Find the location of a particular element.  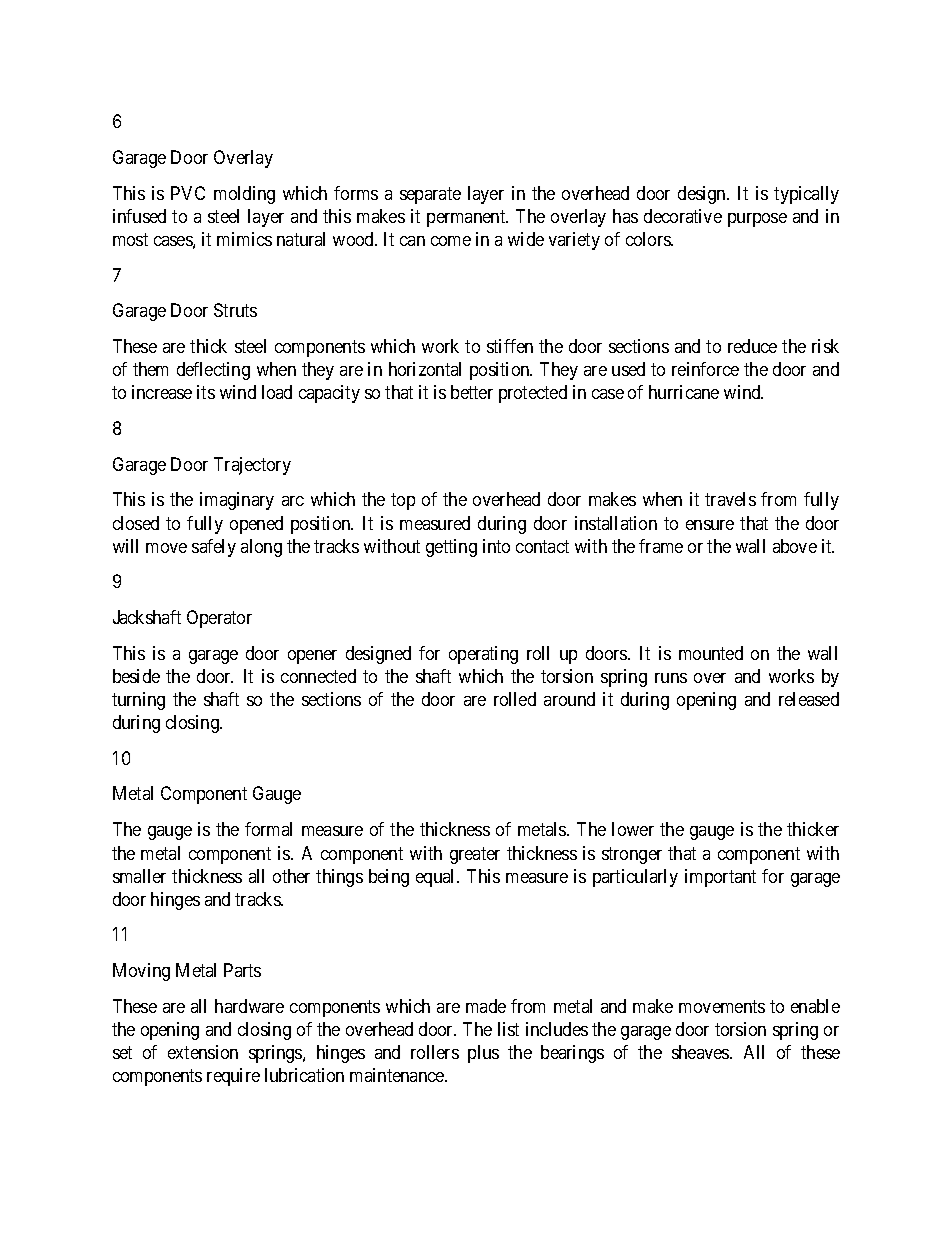

greater is located at coordinates (475, 855).
